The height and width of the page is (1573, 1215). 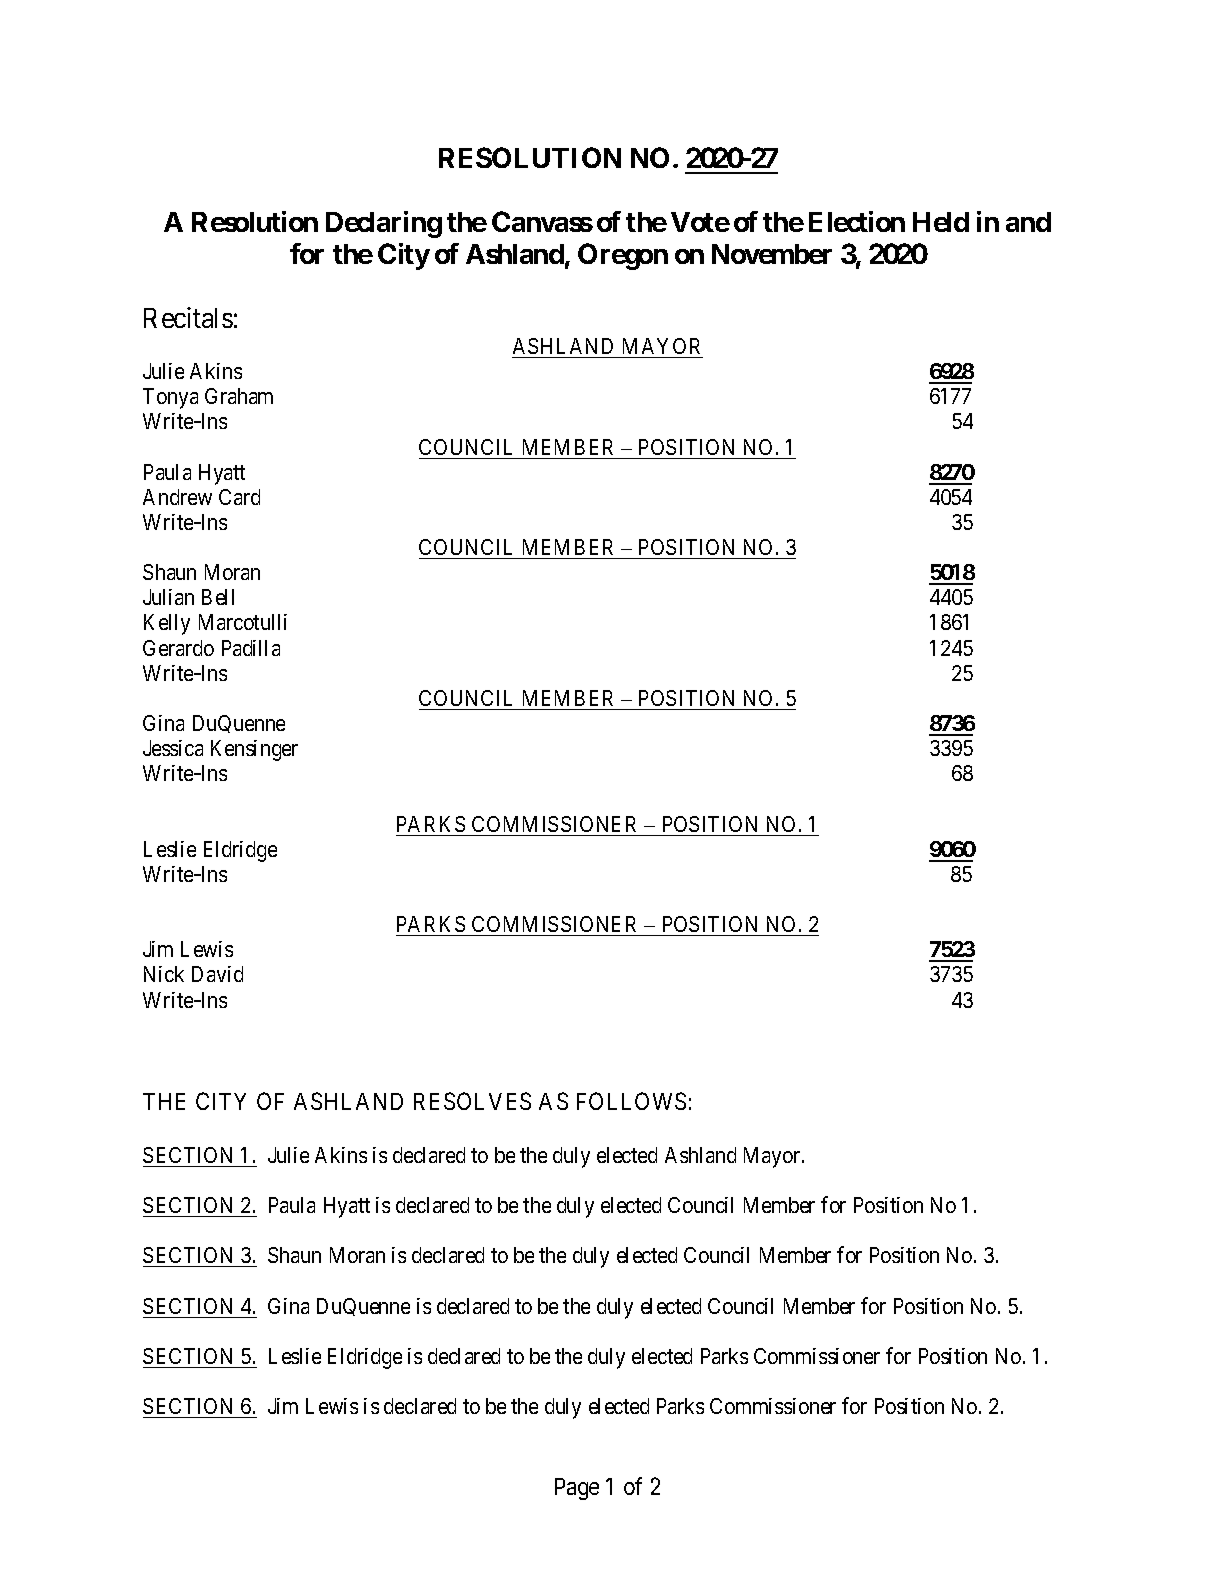 What do you see at coordinates (173, 748) in the page?
I see `Jessica` at bounding box center [173, 748].
